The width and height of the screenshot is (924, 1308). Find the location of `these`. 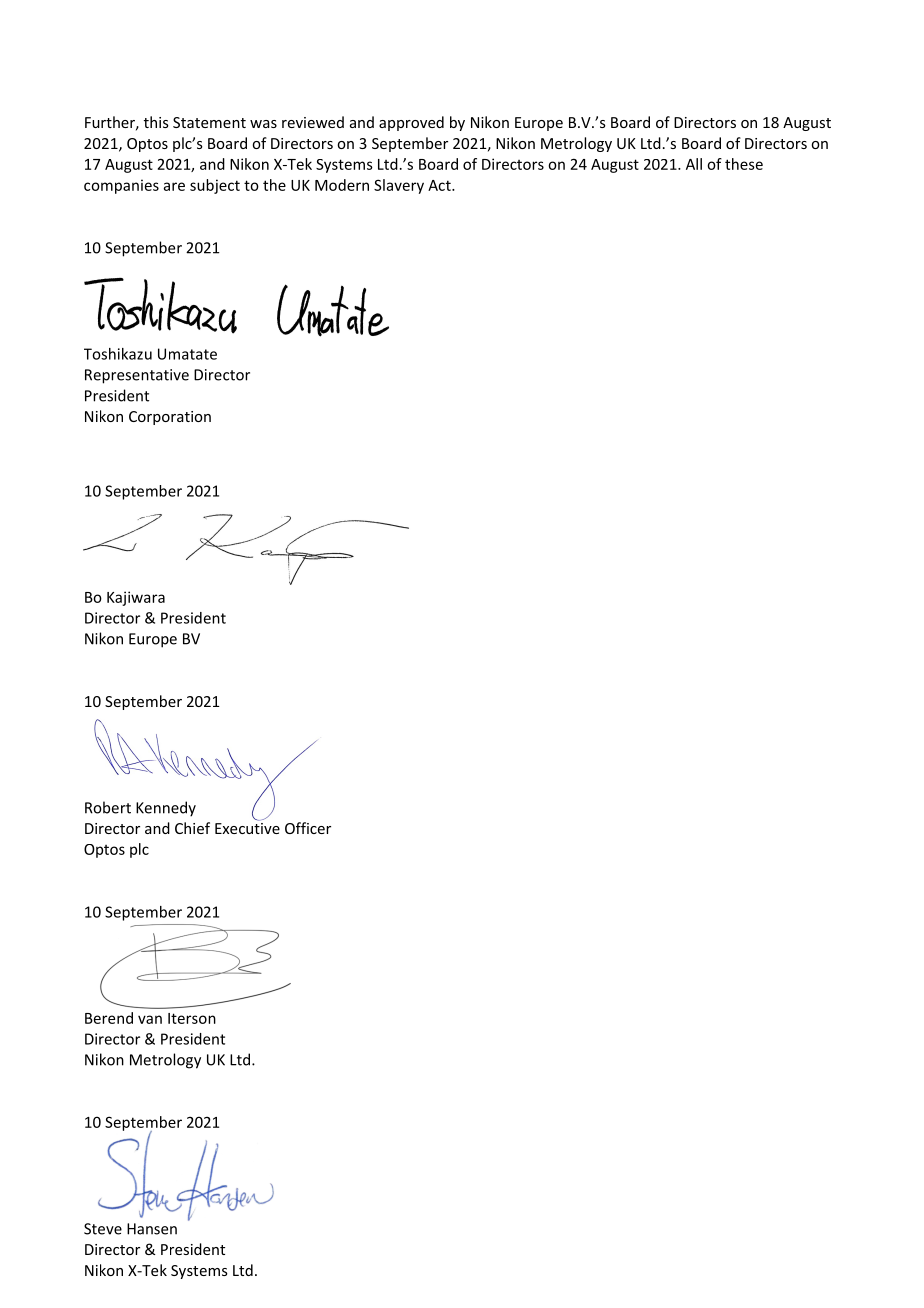

these is located at coordinates (744, 164).
